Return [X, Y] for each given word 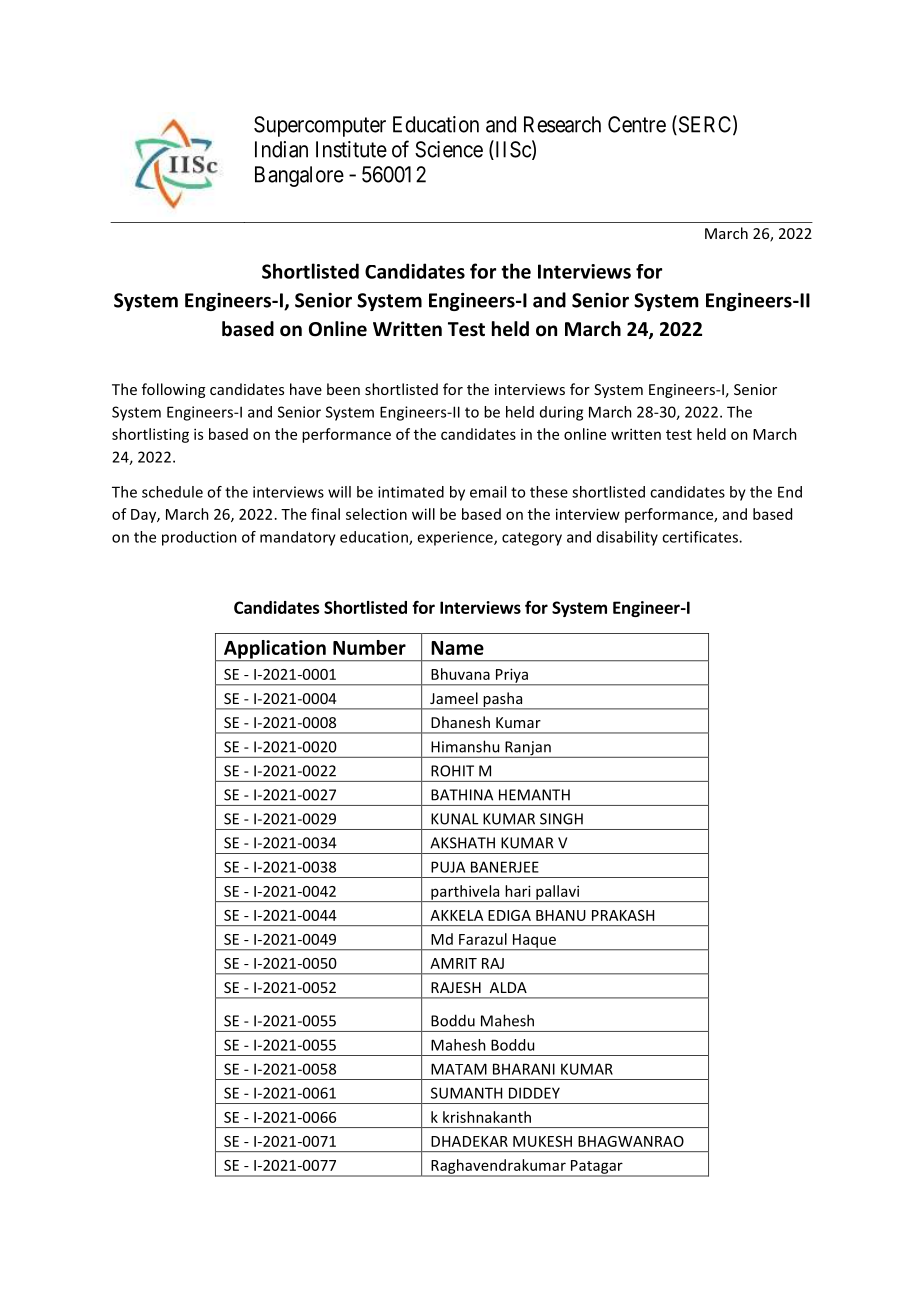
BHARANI [524, 1069]
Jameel [454, 698]
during [561, 413]
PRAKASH [623, 915]
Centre [637, 124]
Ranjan [528, 749]
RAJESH [456, 987]
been [343, 389]
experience [456, 538]
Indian [281, 149]
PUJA [448, 867]
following [173, 390]
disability [627, 538]
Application [274, 650]
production [199, 538]
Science [449, 149]
